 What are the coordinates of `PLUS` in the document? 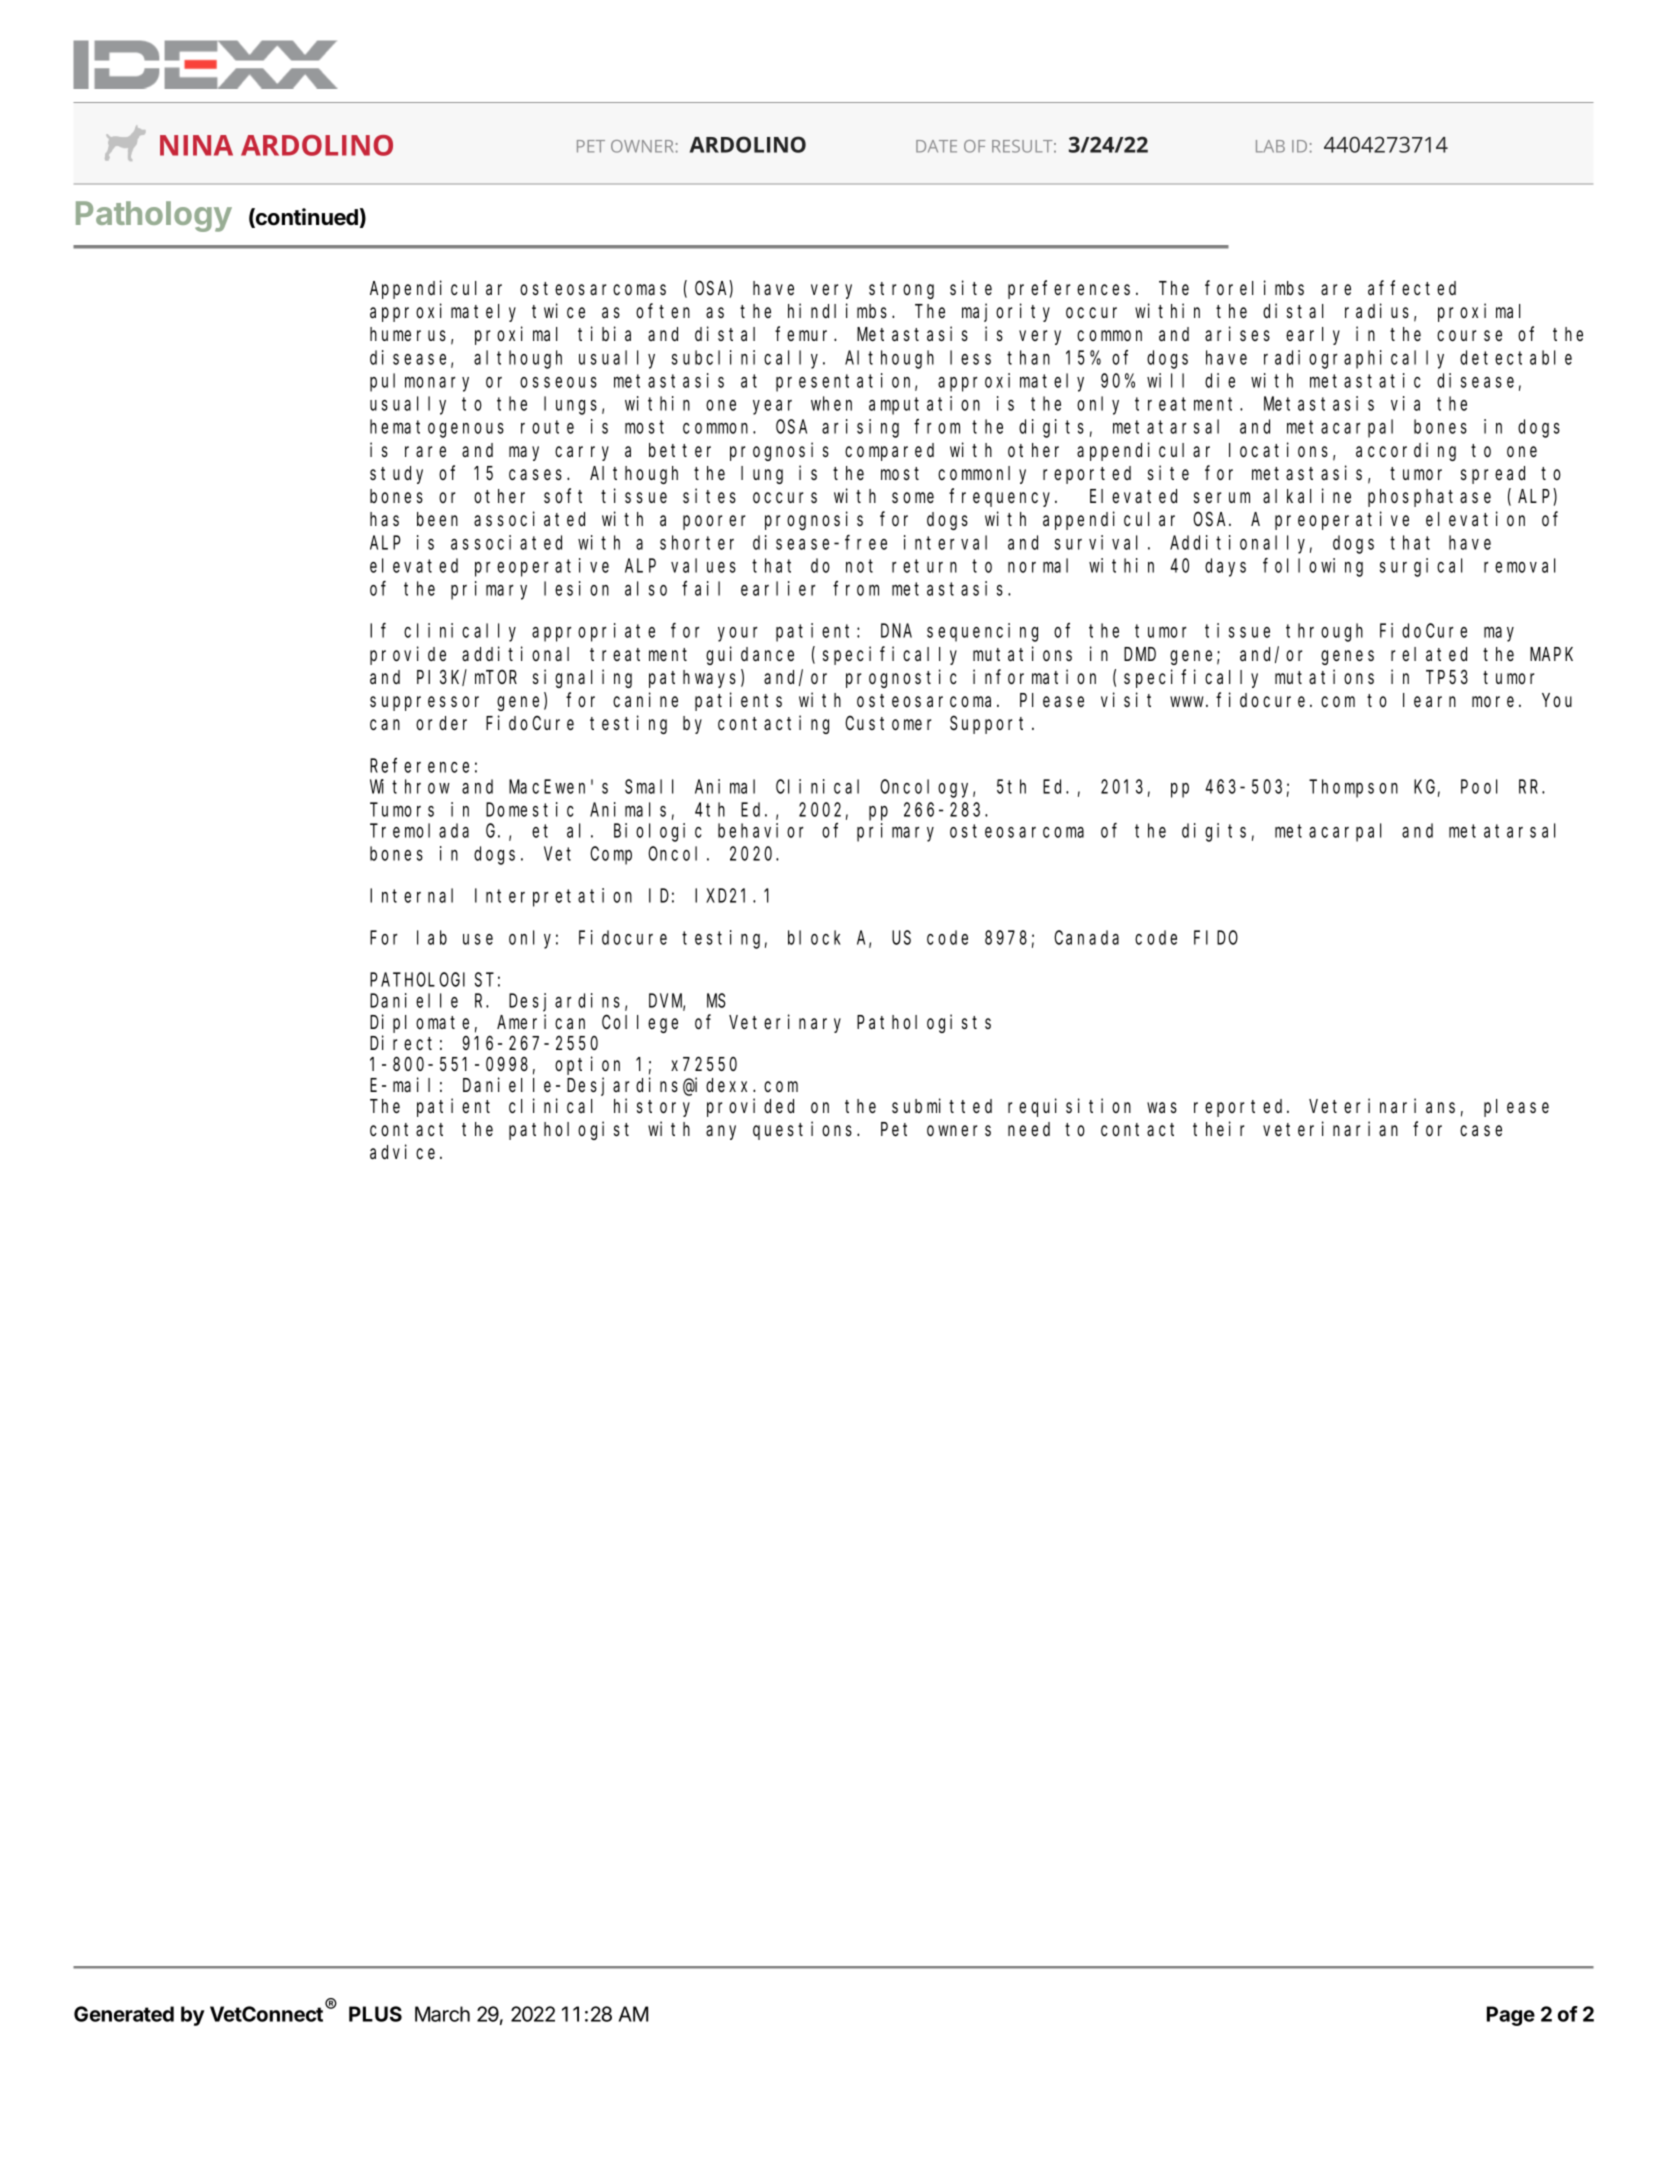 It's located at (375, 2014).
